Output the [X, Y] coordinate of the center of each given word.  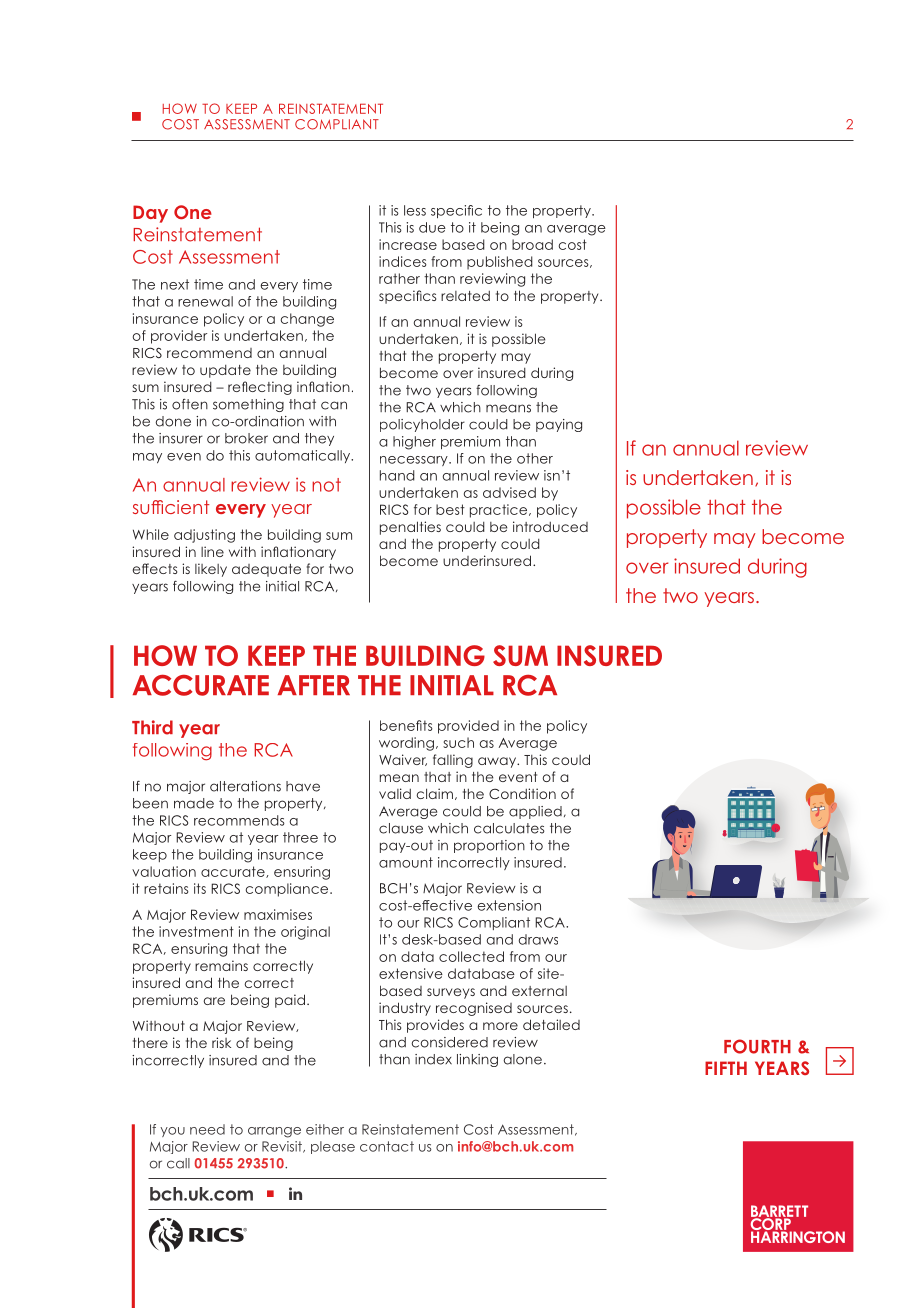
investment [196, 931]
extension [509, 905]
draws [538, 939]
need [207, 1129]
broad [532, 244]
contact [387, 1146]
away [498, 762]
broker [246, 438]
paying [559, 425]
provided [468, 727]
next [175, 284]
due [432, 227]
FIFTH [726, 1068]
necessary [415, 461]
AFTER [314, 685]
